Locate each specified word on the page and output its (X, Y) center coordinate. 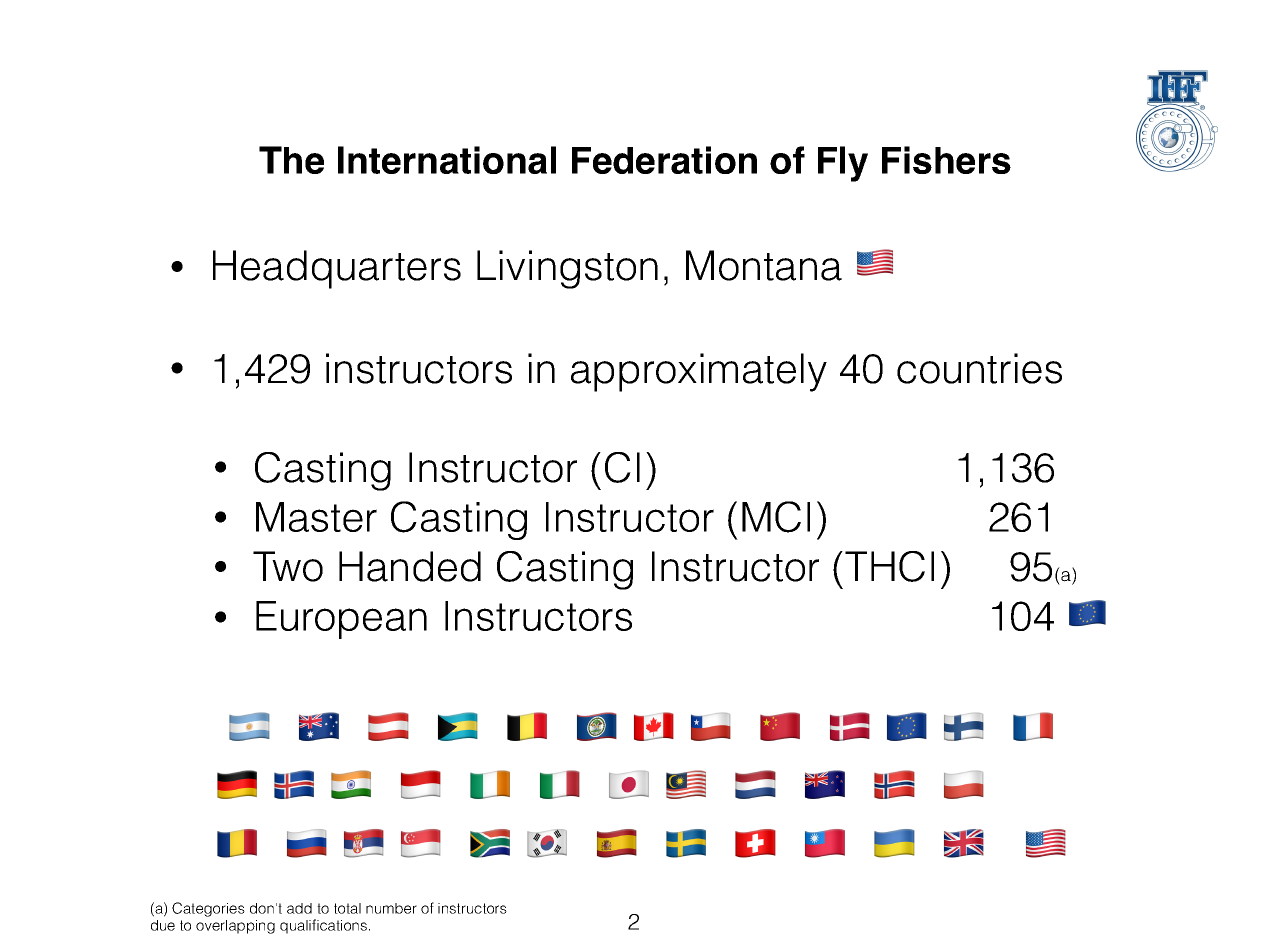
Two (288, 566)
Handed (410, 566)
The (291, 160)
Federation (664, 160)
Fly (843, 164)
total (347, 908)
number (391, 908)
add (299, 908)
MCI (776, 517)
